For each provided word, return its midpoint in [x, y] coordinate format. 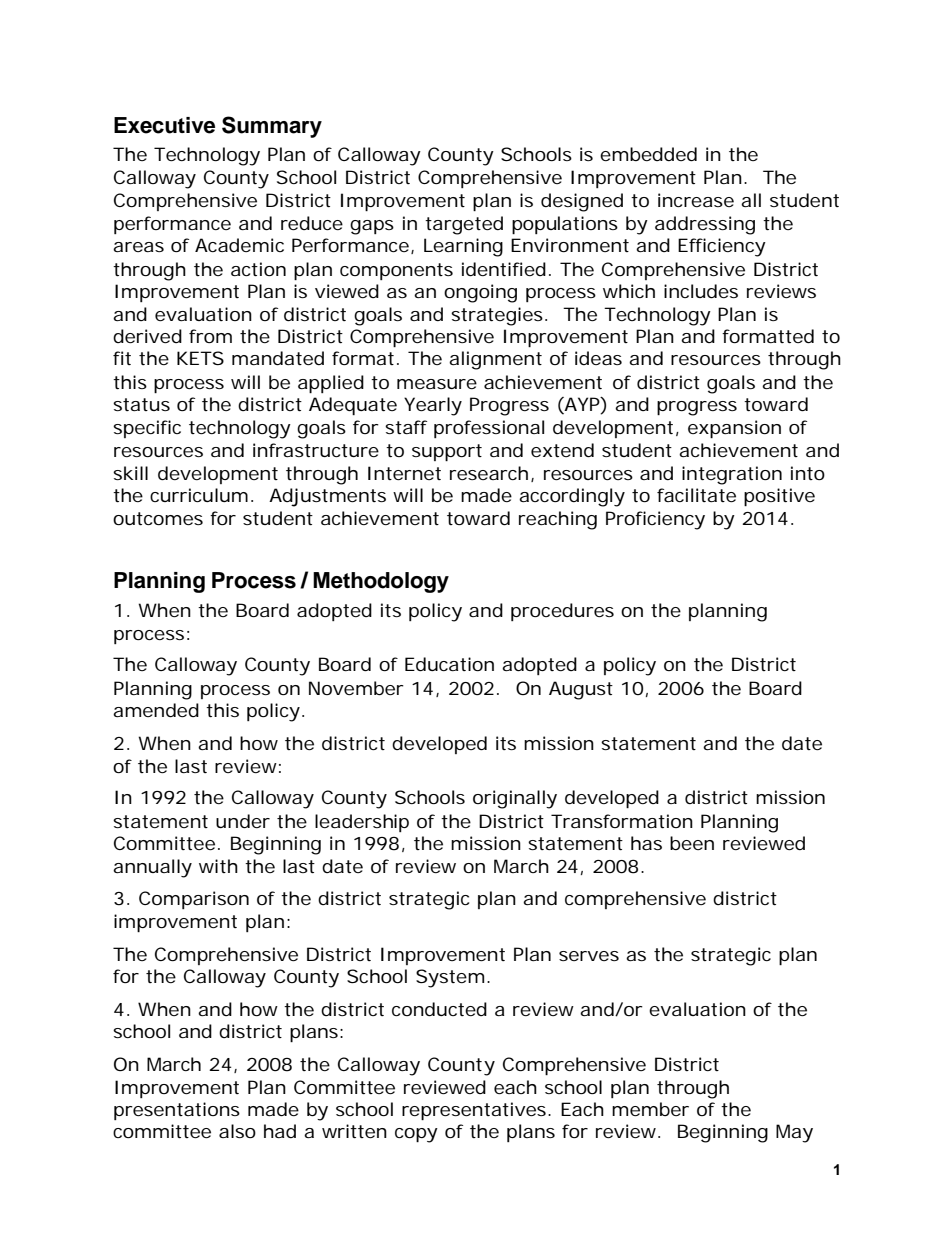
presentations [177, 1111]
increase [696, 200]
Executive [164, 125]
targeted [464, 225]
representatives [474, 1111]
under [243, 821]
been [692, 843]
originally [515, 799]
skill [130, 473]
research [489, 473]
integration [732, 475]
